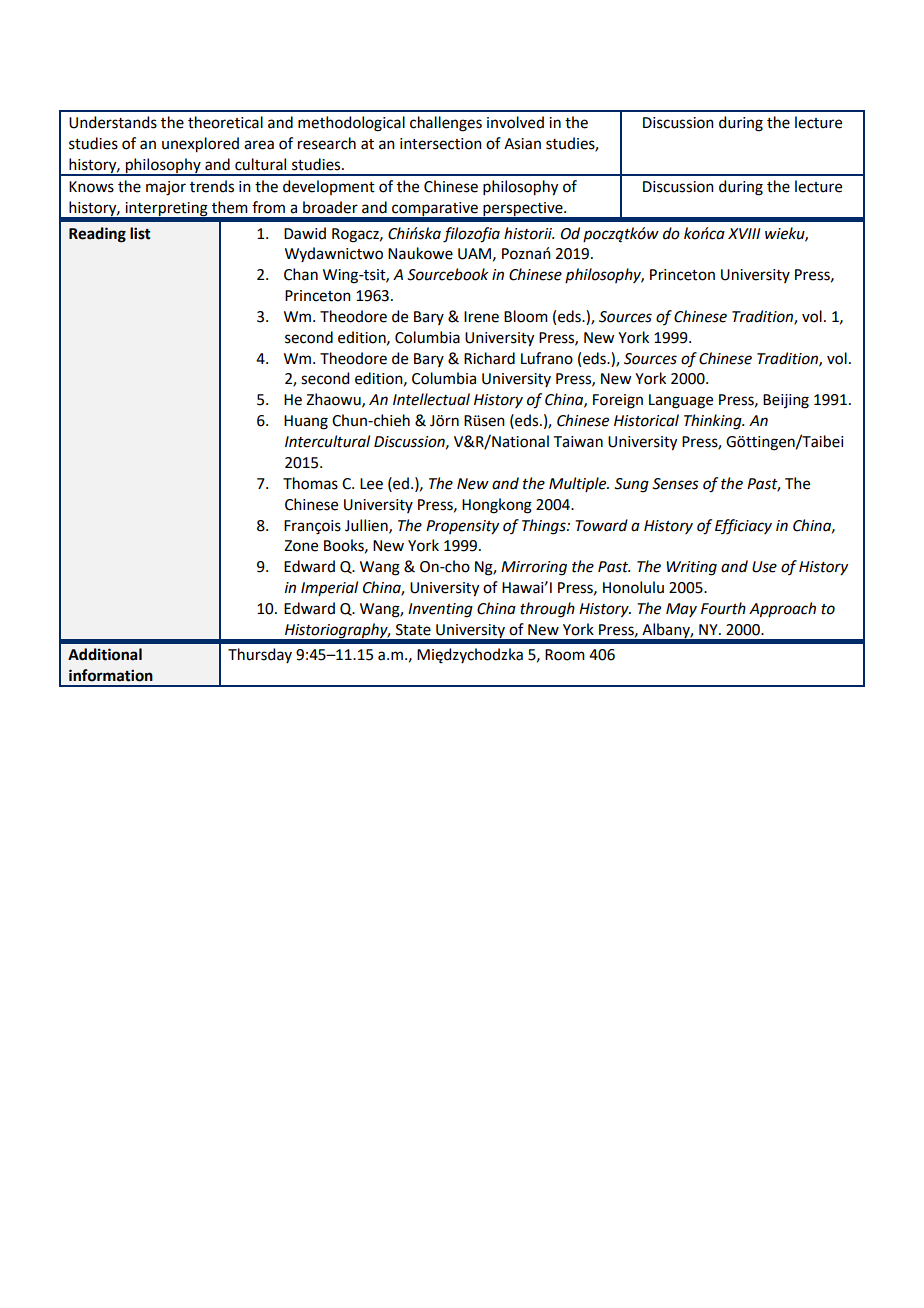  I want to click on Additional, so click(105, 654).
